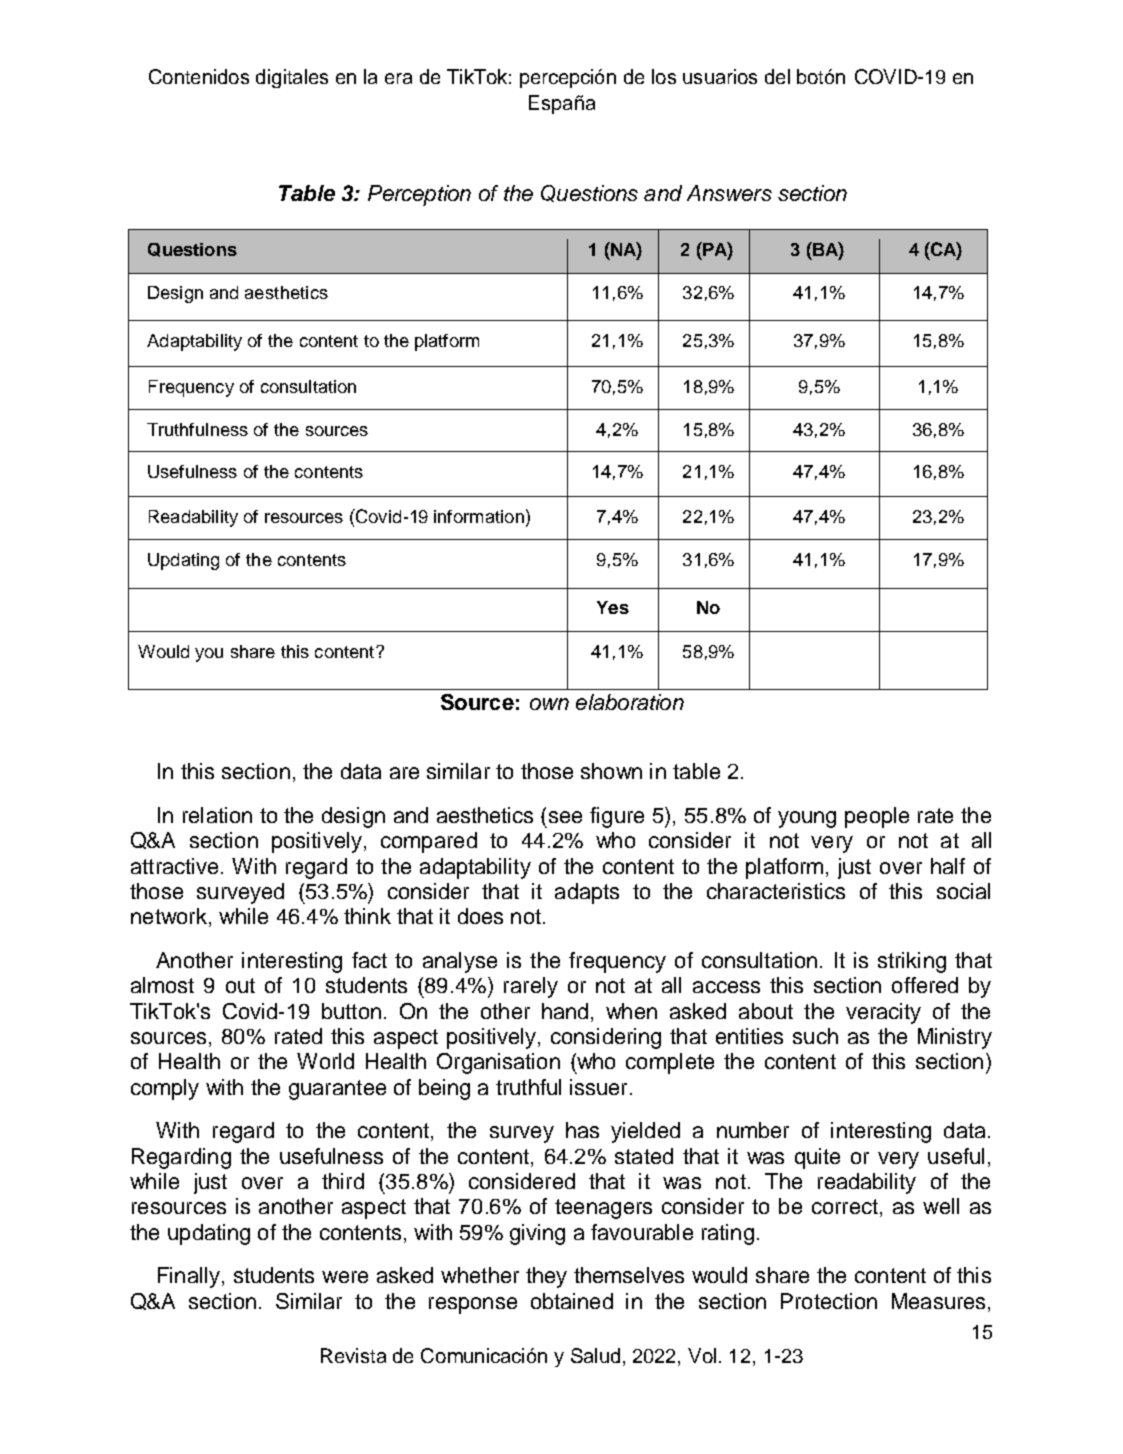 This document has width=1123, height=1454. Describe the element at coordinates (829, 1301) in the document. I see `Protection` at that location.
